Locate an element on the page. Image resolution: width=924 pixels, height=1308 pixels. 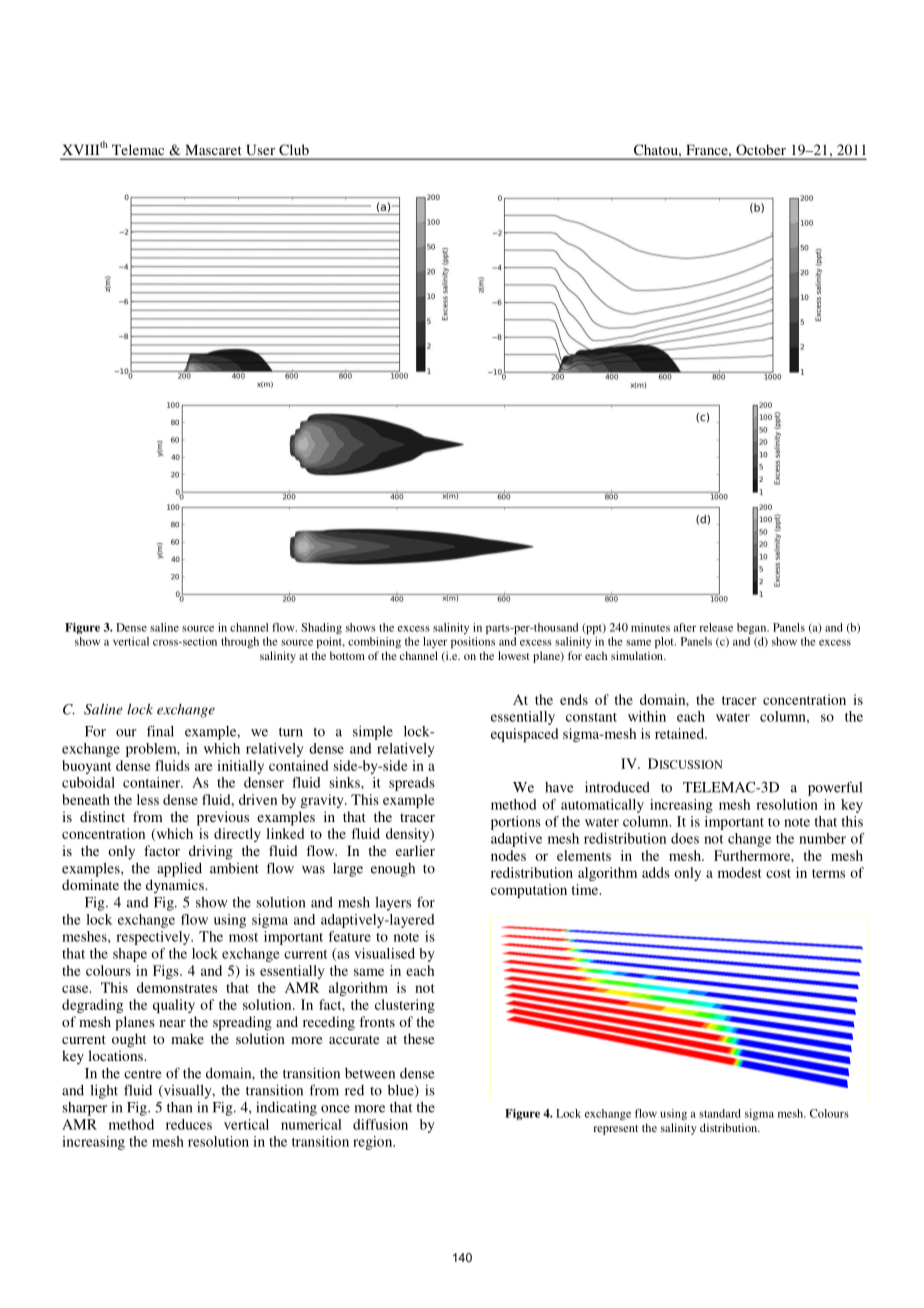
User is located at coordinates (261, 150).
